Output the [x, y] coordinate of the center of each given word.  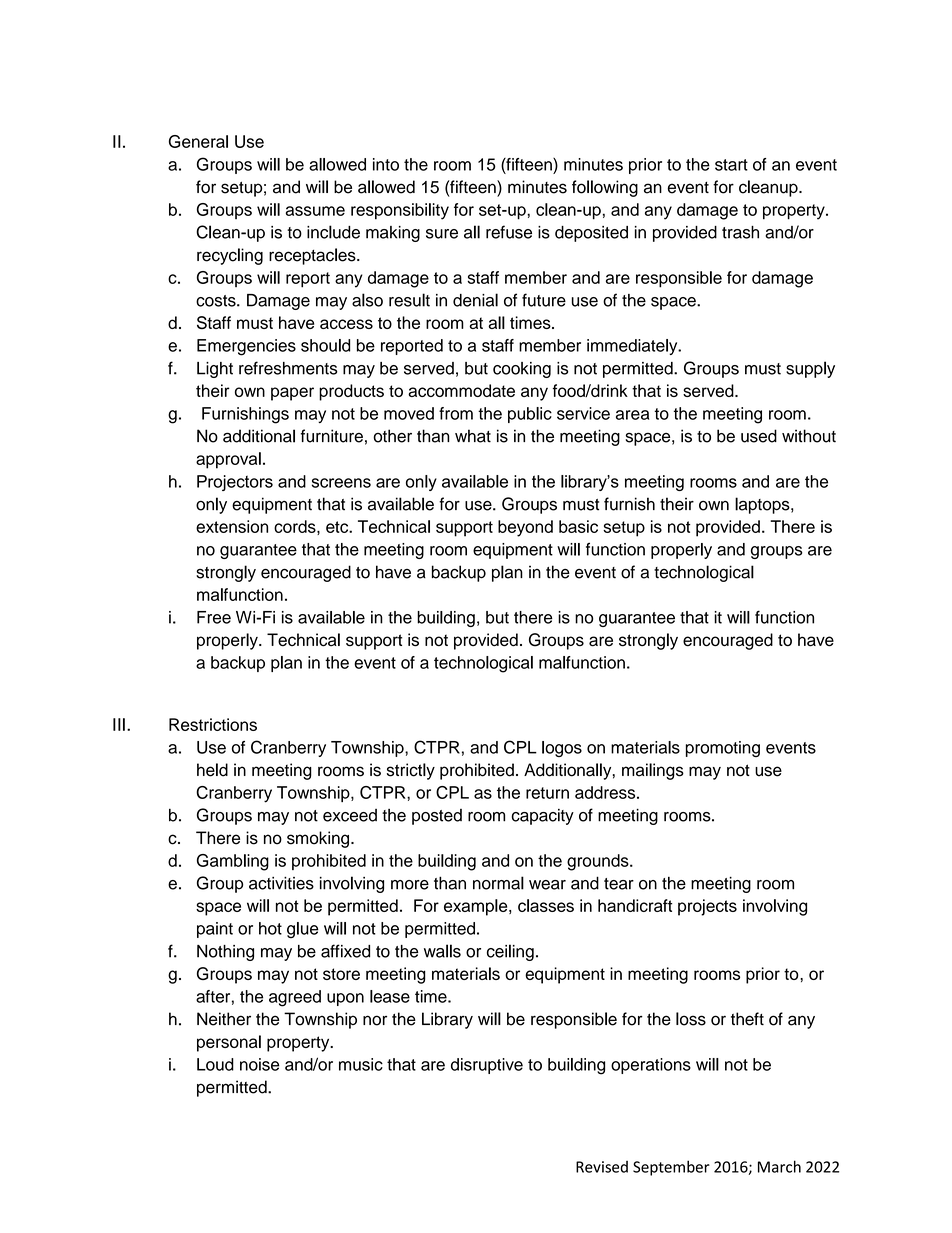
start [731, 165]
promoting [723, 749]
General [198, 141]
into [386, 164]
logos [562, 749]
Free [214, 617]
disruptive [487, 1066]
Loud [215, 1064]
